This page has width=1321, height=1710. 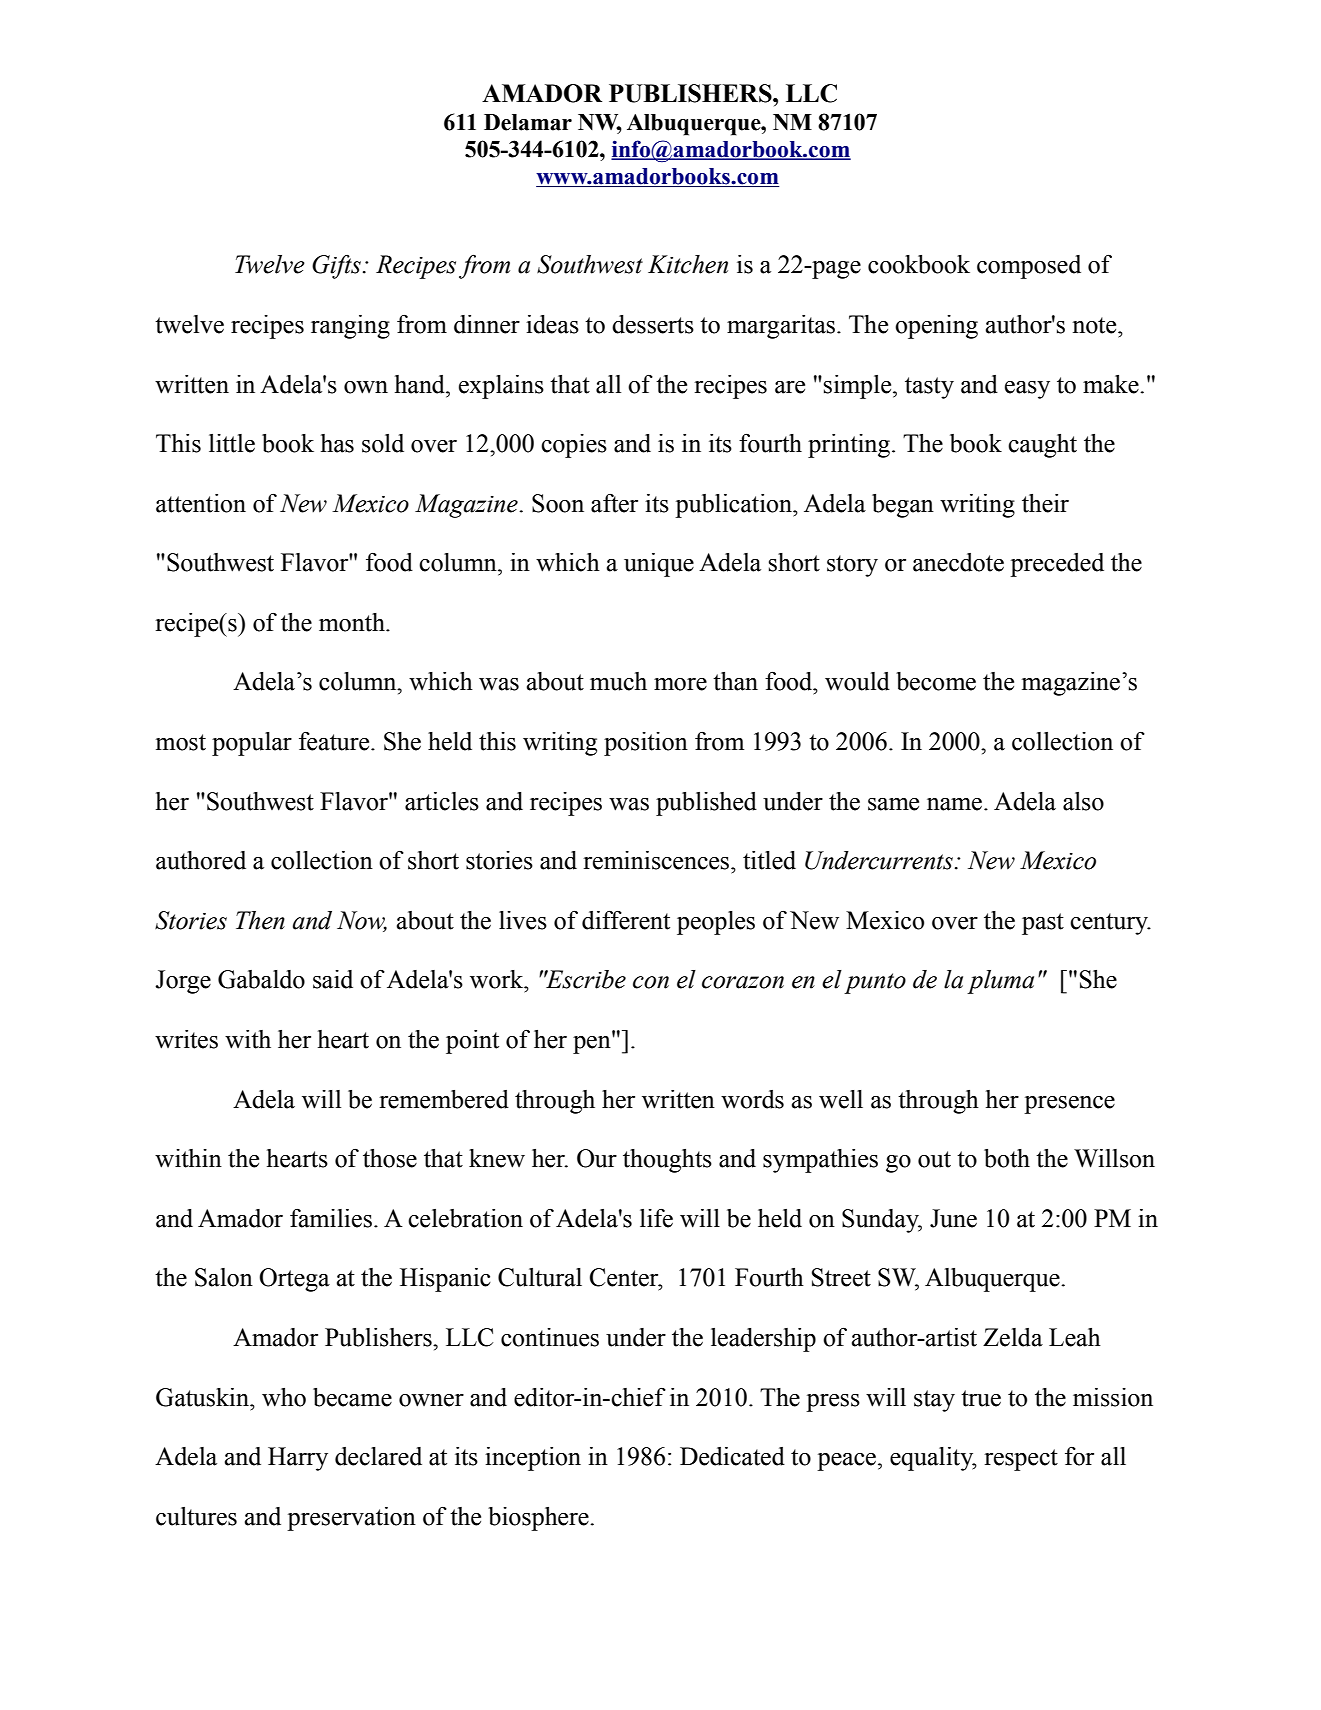 I want to click on Then, so click(x=260, y=920).
